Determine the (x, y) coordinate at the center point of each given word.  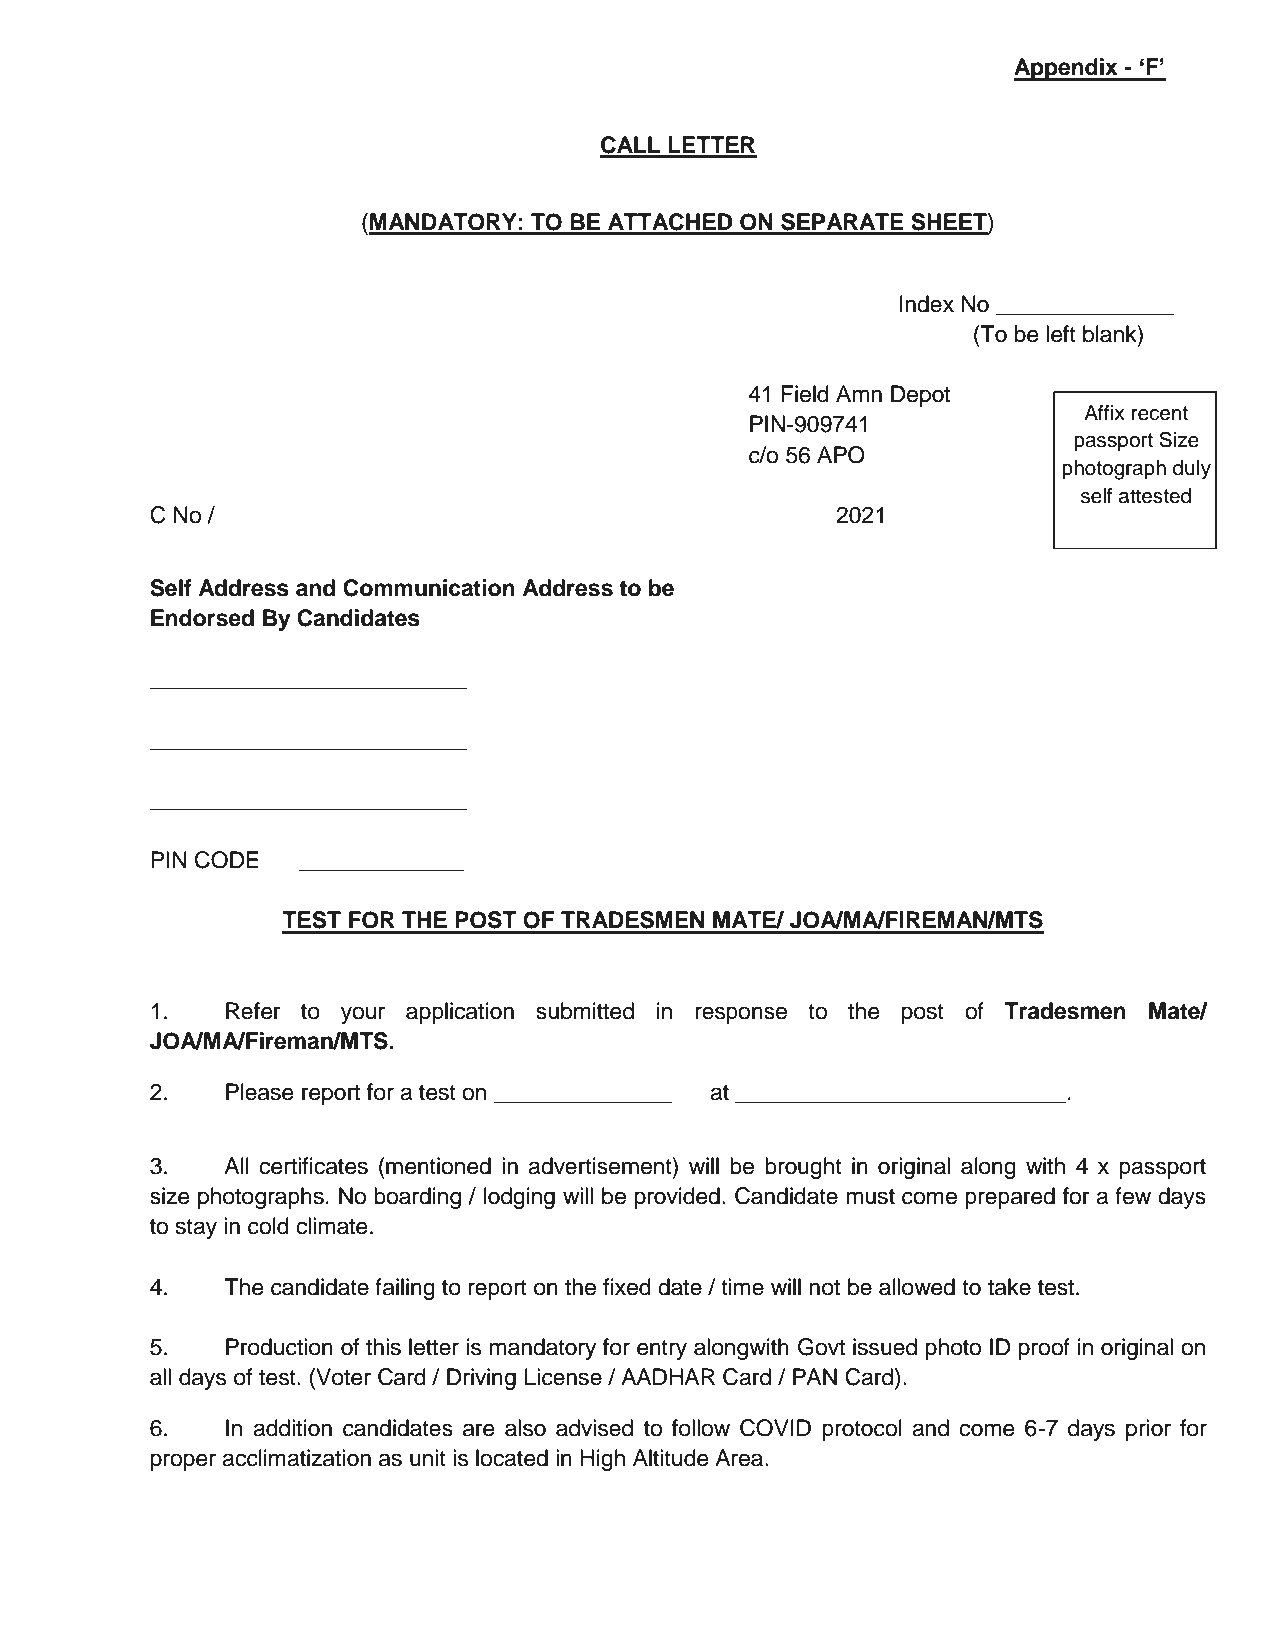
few (1133, 1196)
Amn (859, 393)
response (741, 1015)
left (1061, 334)
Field (805, 394)
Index (927, 304)
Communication (429, 588)
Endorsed (202, 618)
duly (1192, 470)
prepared (1010, 1198)
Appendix (1067, 69)
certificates (314, 1166)
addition (292, 1428)
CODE (227, 860)
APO (841, 455)
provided (677, 1198)
